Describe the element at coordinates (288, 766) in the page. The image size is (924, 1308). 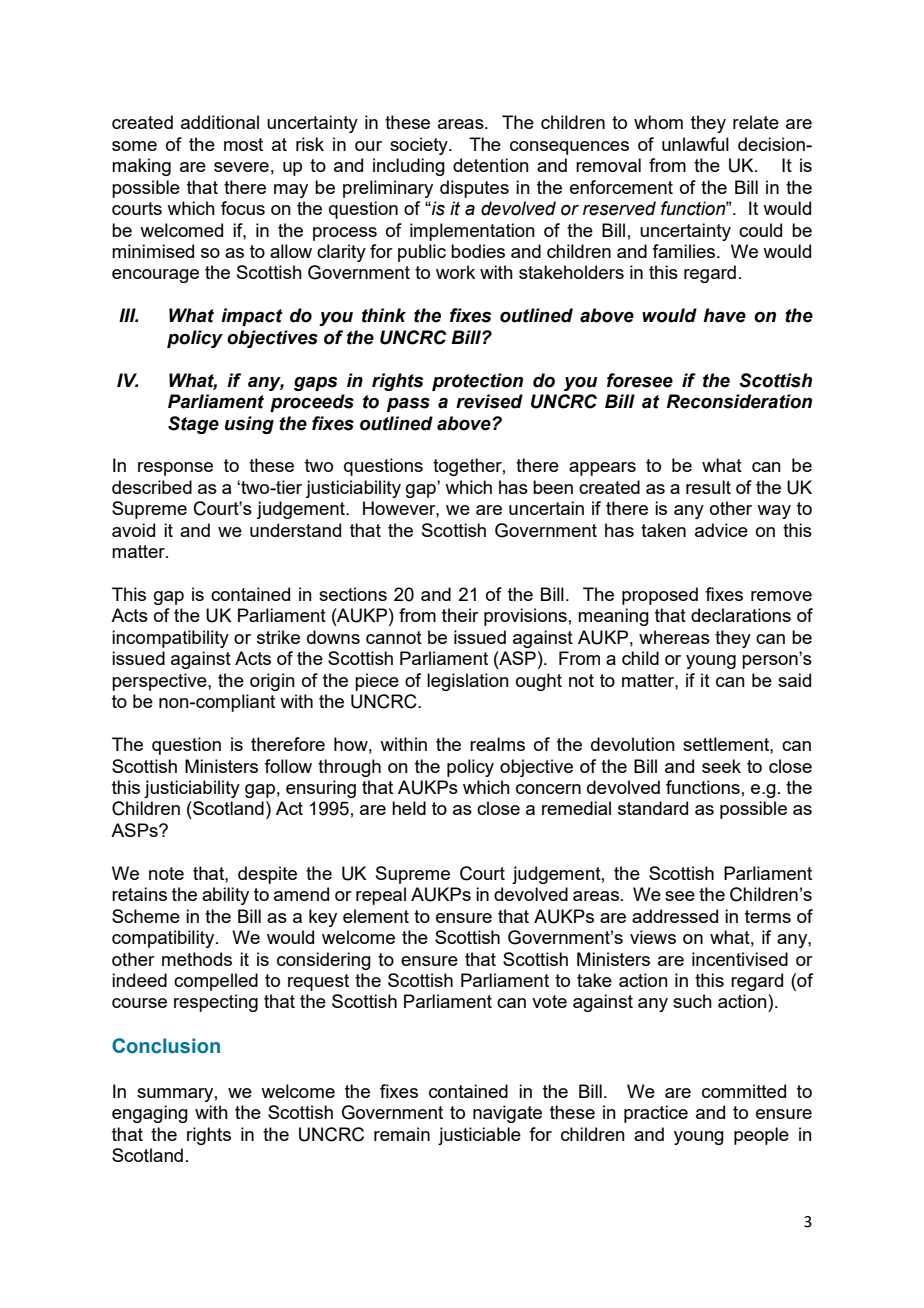
I see `follow` at that location.
